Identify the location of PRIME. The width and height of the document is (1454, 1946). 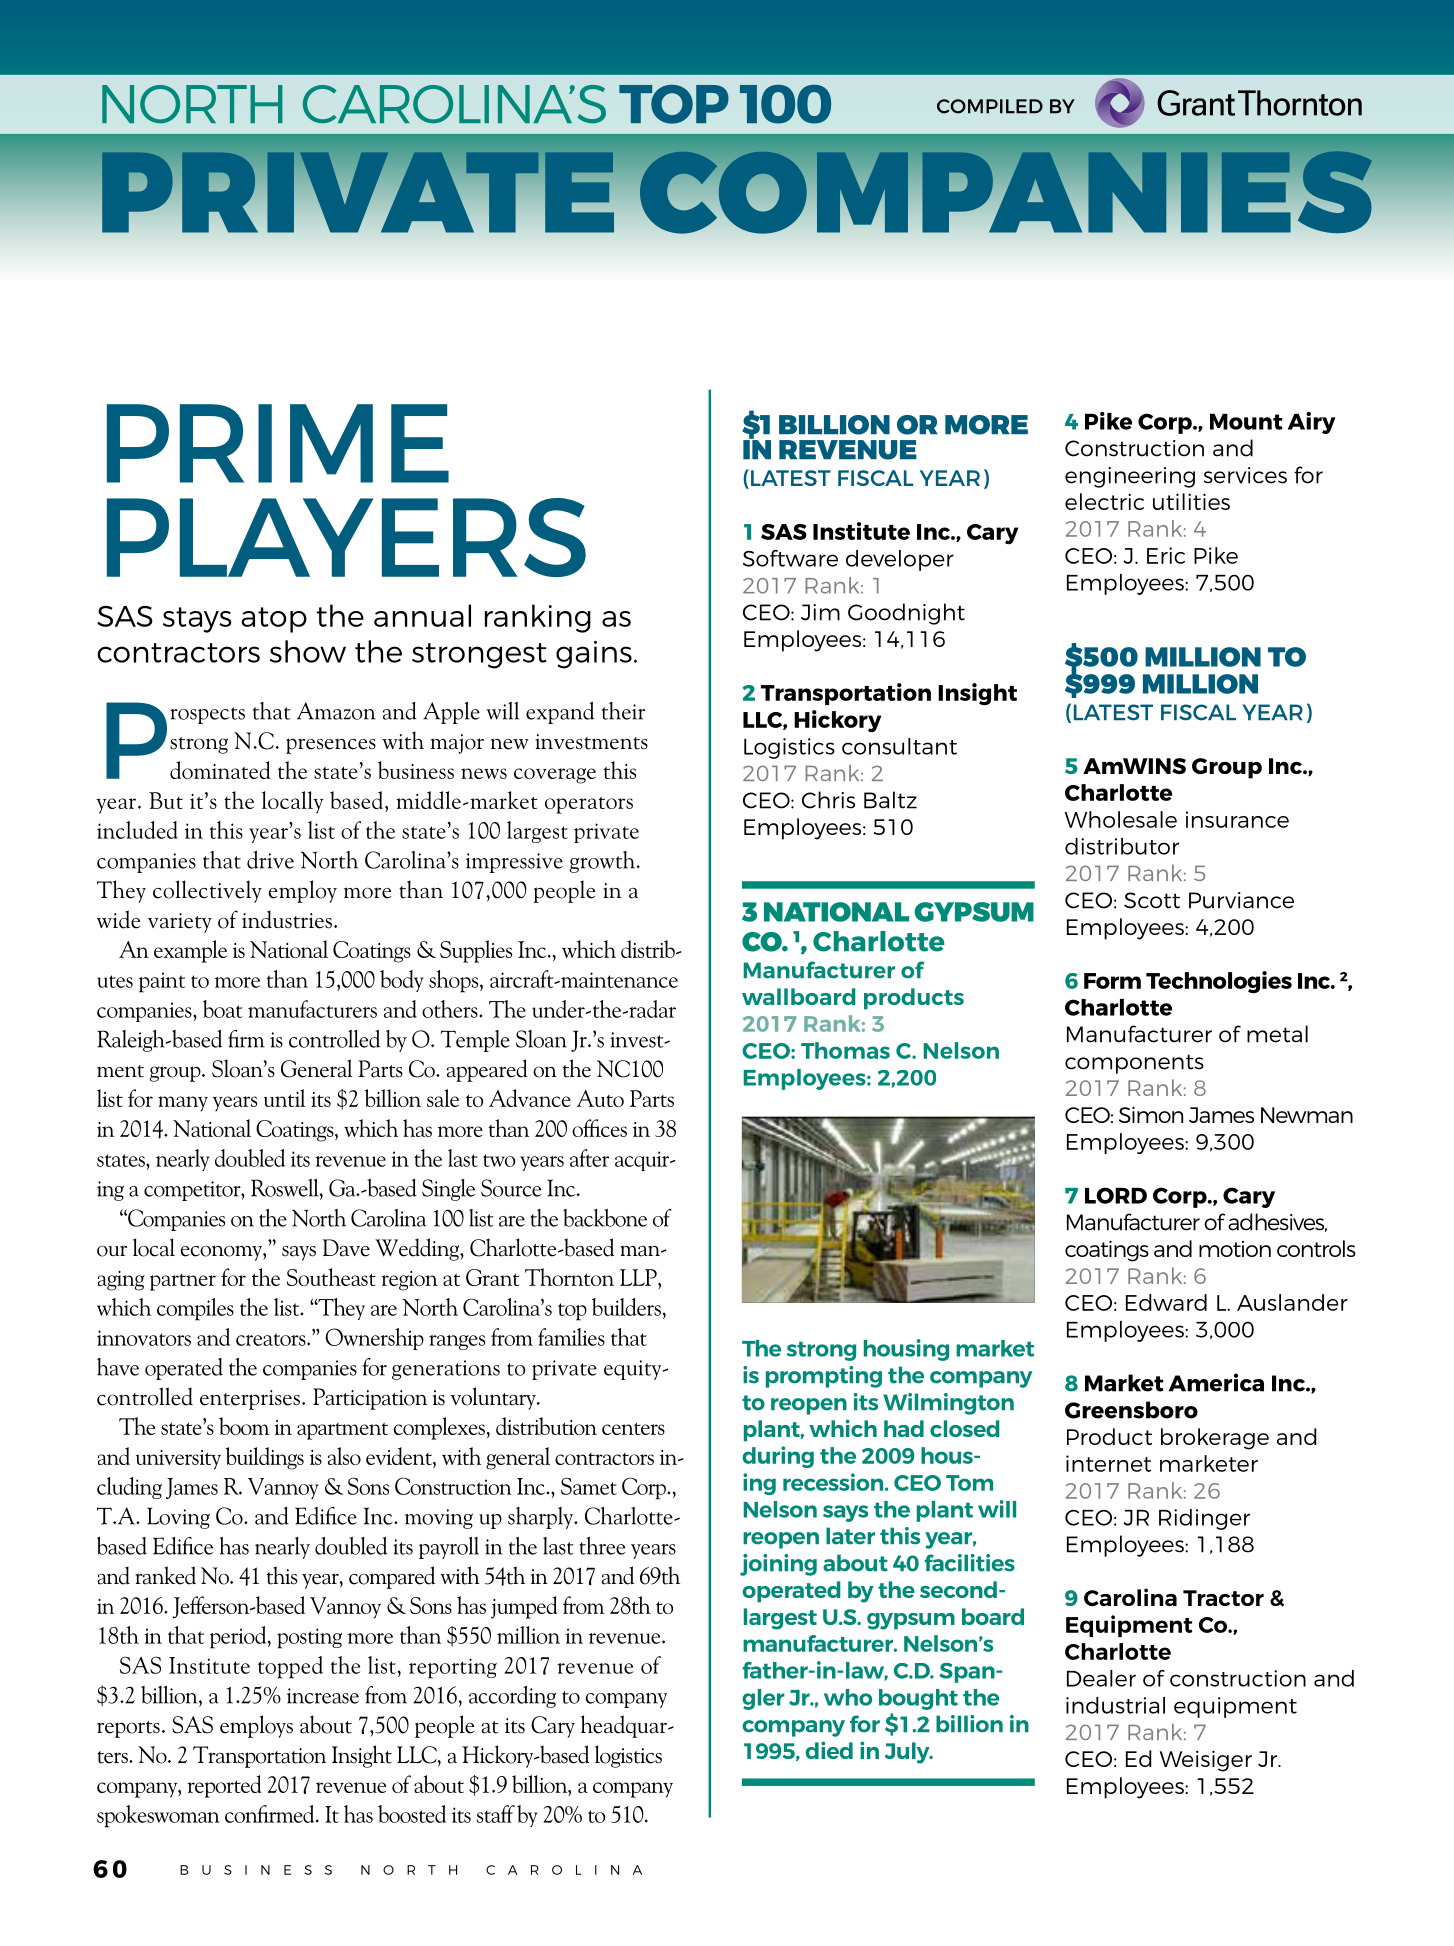
(278, 443).
